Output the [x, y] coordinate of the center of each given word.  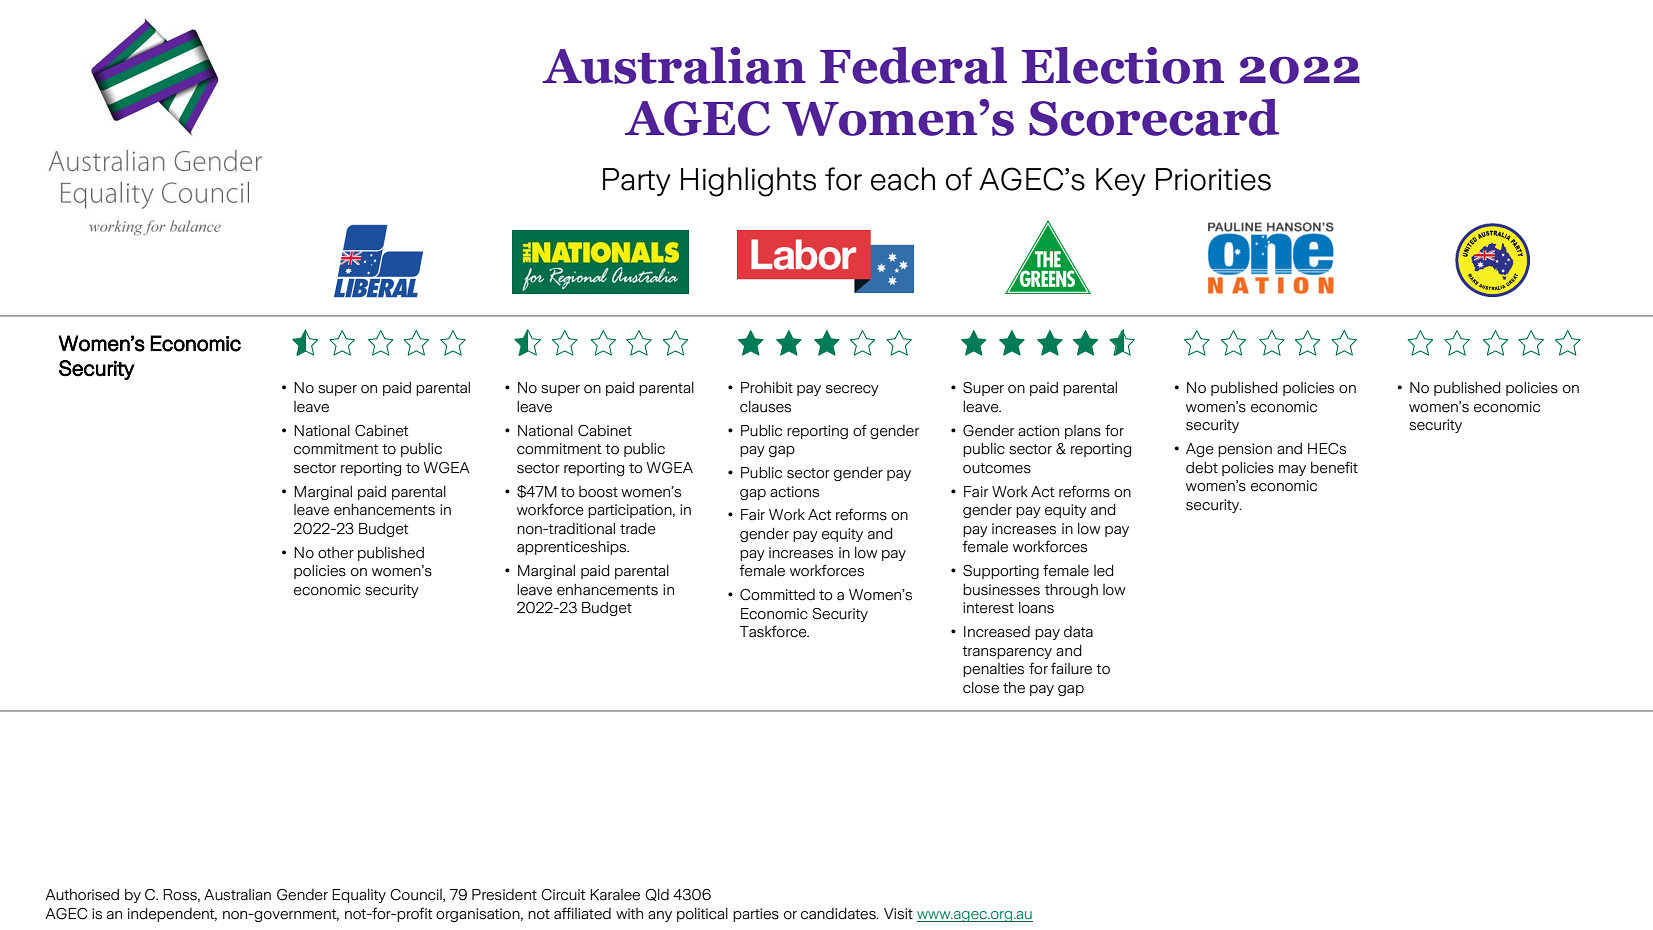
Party [637, 182]
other [336, 553]
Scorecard [1154, 117]
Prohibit [767, 388]
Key [1121, 182]
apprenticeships [573, 548]
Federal [913, 65]
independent [172, 914]
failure [1071, 668]
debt [1202, 468]
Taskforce [774, 631]
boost [598, 492]
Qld [657, 895]
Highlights [748, 182]
